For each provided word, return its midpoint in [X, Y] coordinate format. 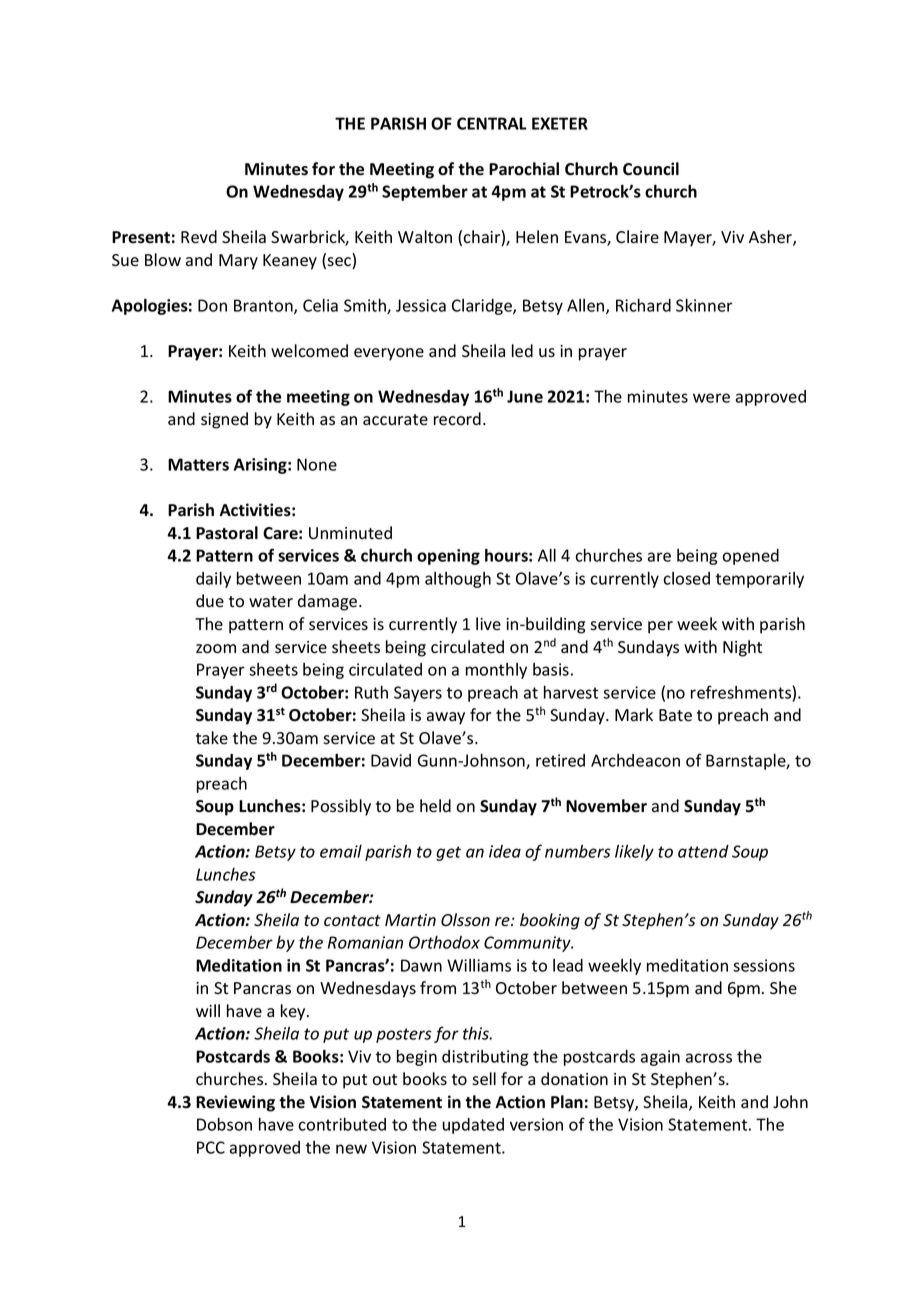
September [425, 192]
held [435, 806]
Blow [163, 260]
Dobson [224, 1124]
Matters [198, 464]
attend [703, 851]
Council [651, 169]
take [212, 737]
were [711, 398]
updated [473, 1126]
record [457, 419]
